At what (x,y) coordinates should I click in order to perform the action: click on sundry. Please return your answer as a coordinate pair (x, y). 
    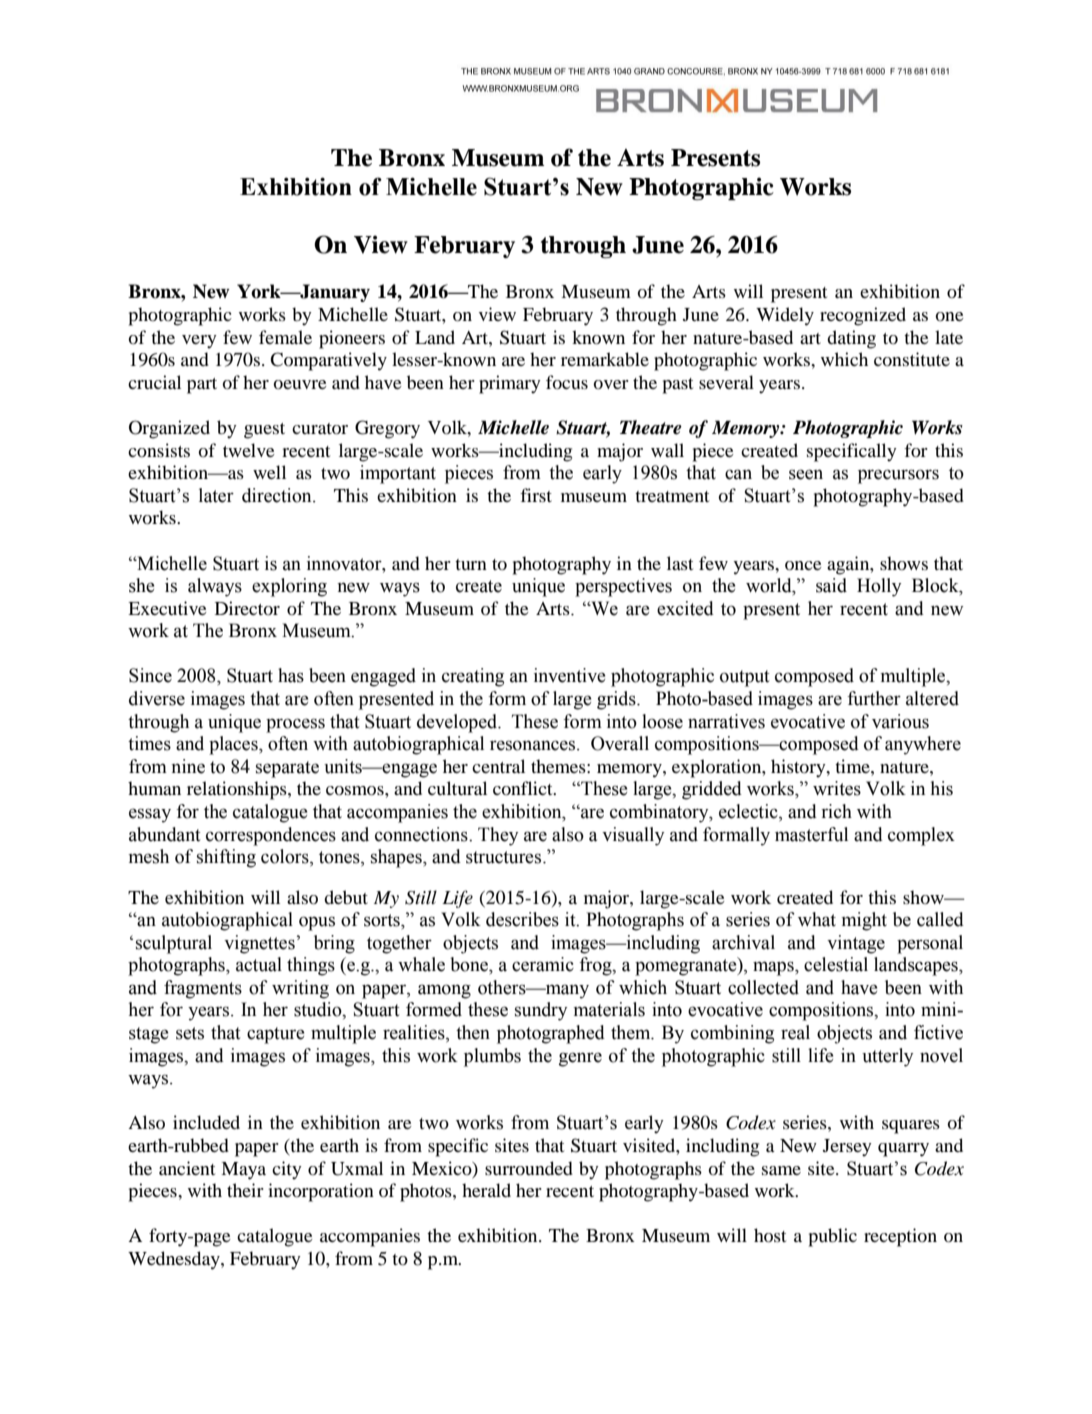
    Looking at the image, I should click on (541, 1011).
